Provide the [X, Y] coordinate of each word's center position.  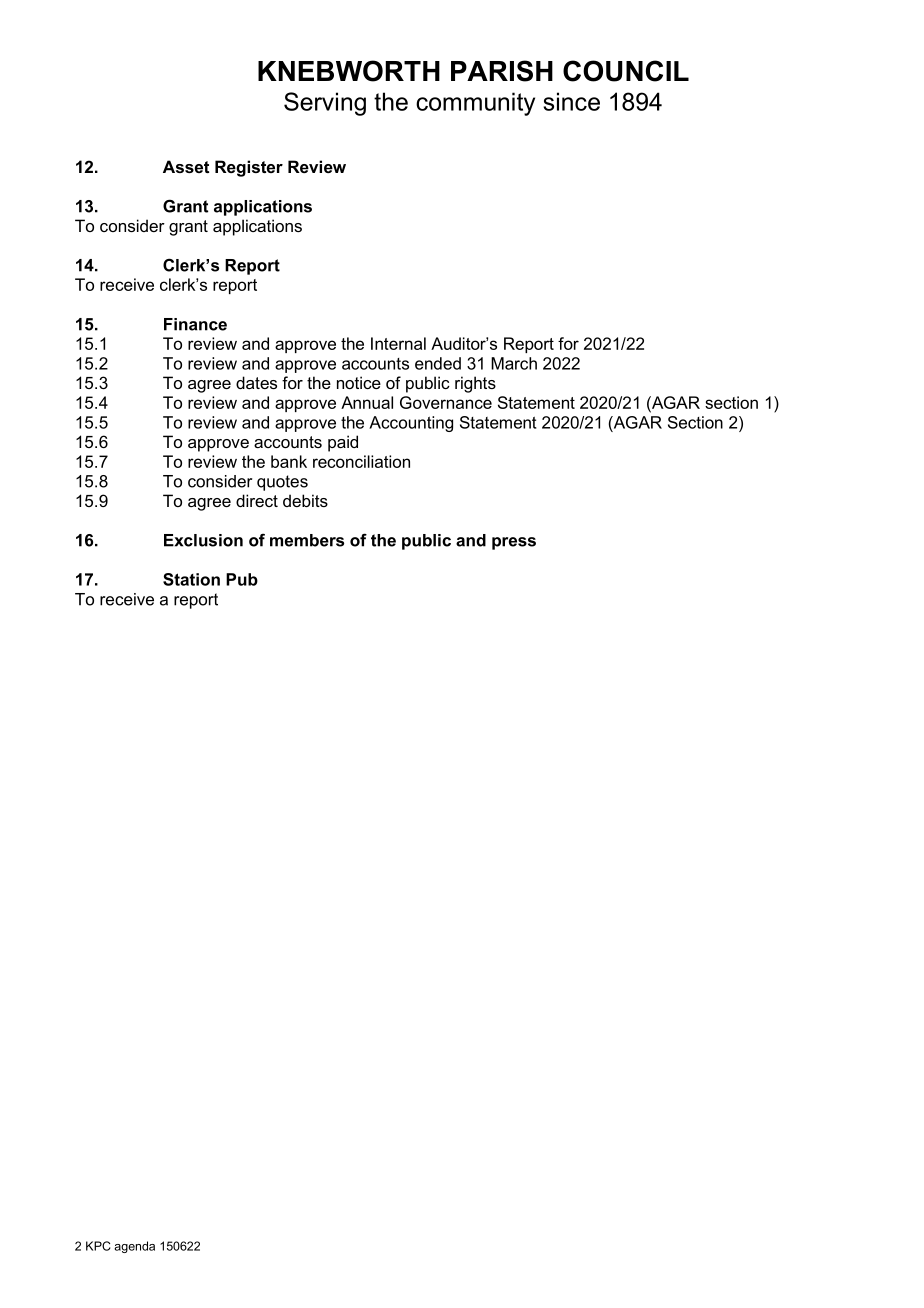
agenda [134, 1247]
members [307, 540]
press [514, 543]
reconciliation [361, 461]
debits [305, 500]
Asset [186, 166]
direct [257, 500]
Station [191, 579]
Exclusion [203, 540]
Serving [325, 104]
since [571, 101]
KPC [98, 1246]
